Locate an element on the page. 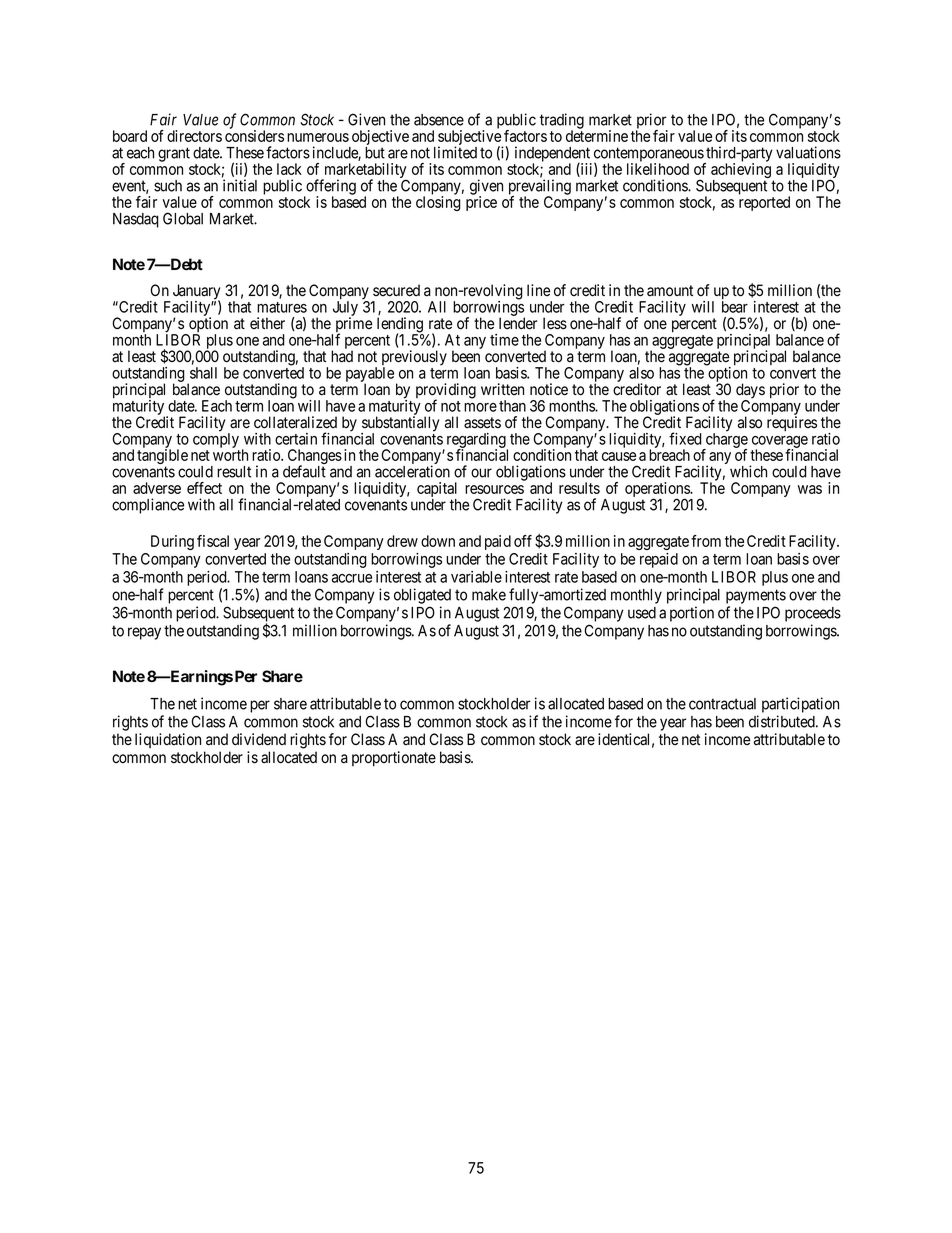 This page has height=1233, width=952. bear is located at coordinates (735, 307).
